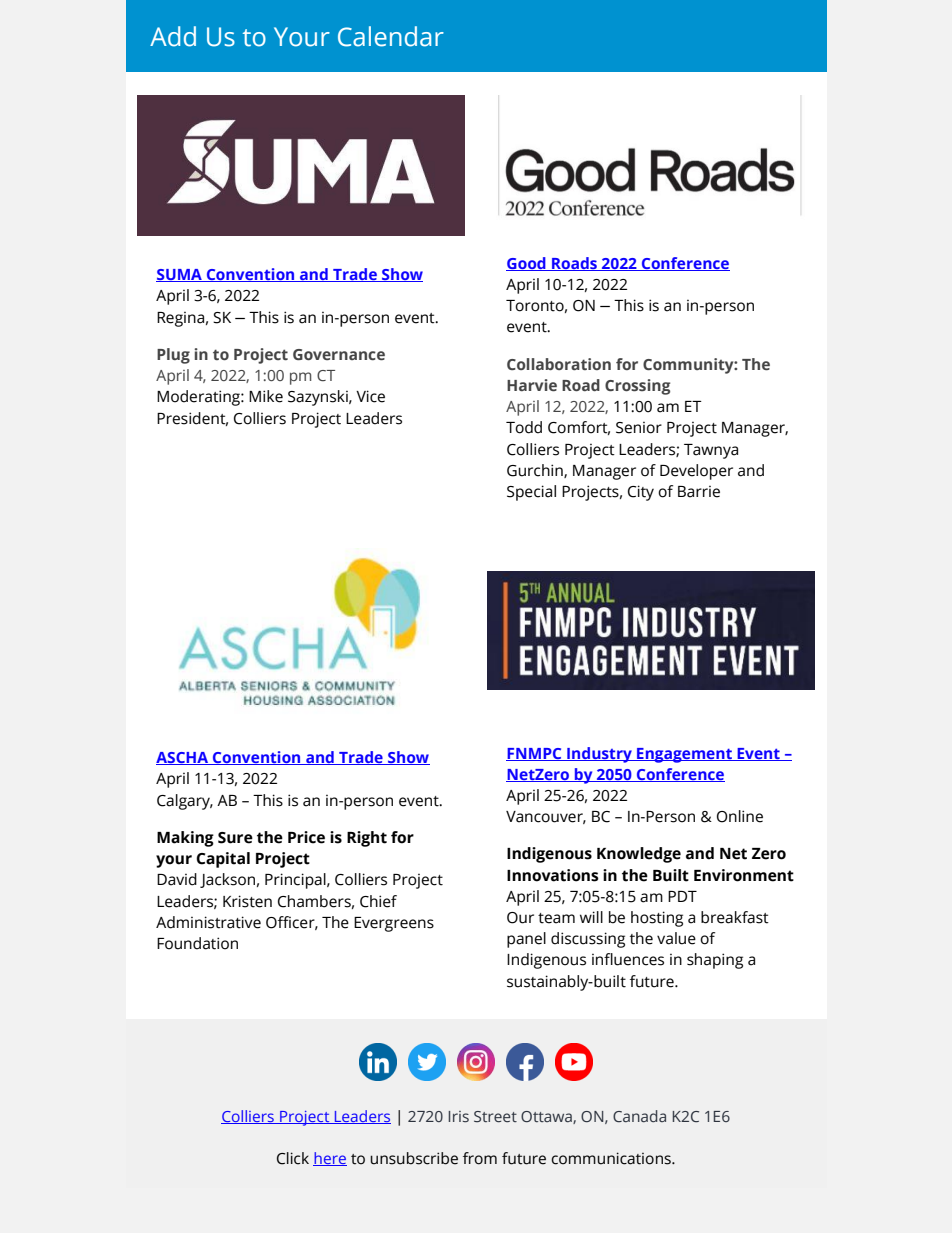 This image has width=952, height=1233. Describe the element at coordinates (527, 264) in the image. I see `Good` at that location.
